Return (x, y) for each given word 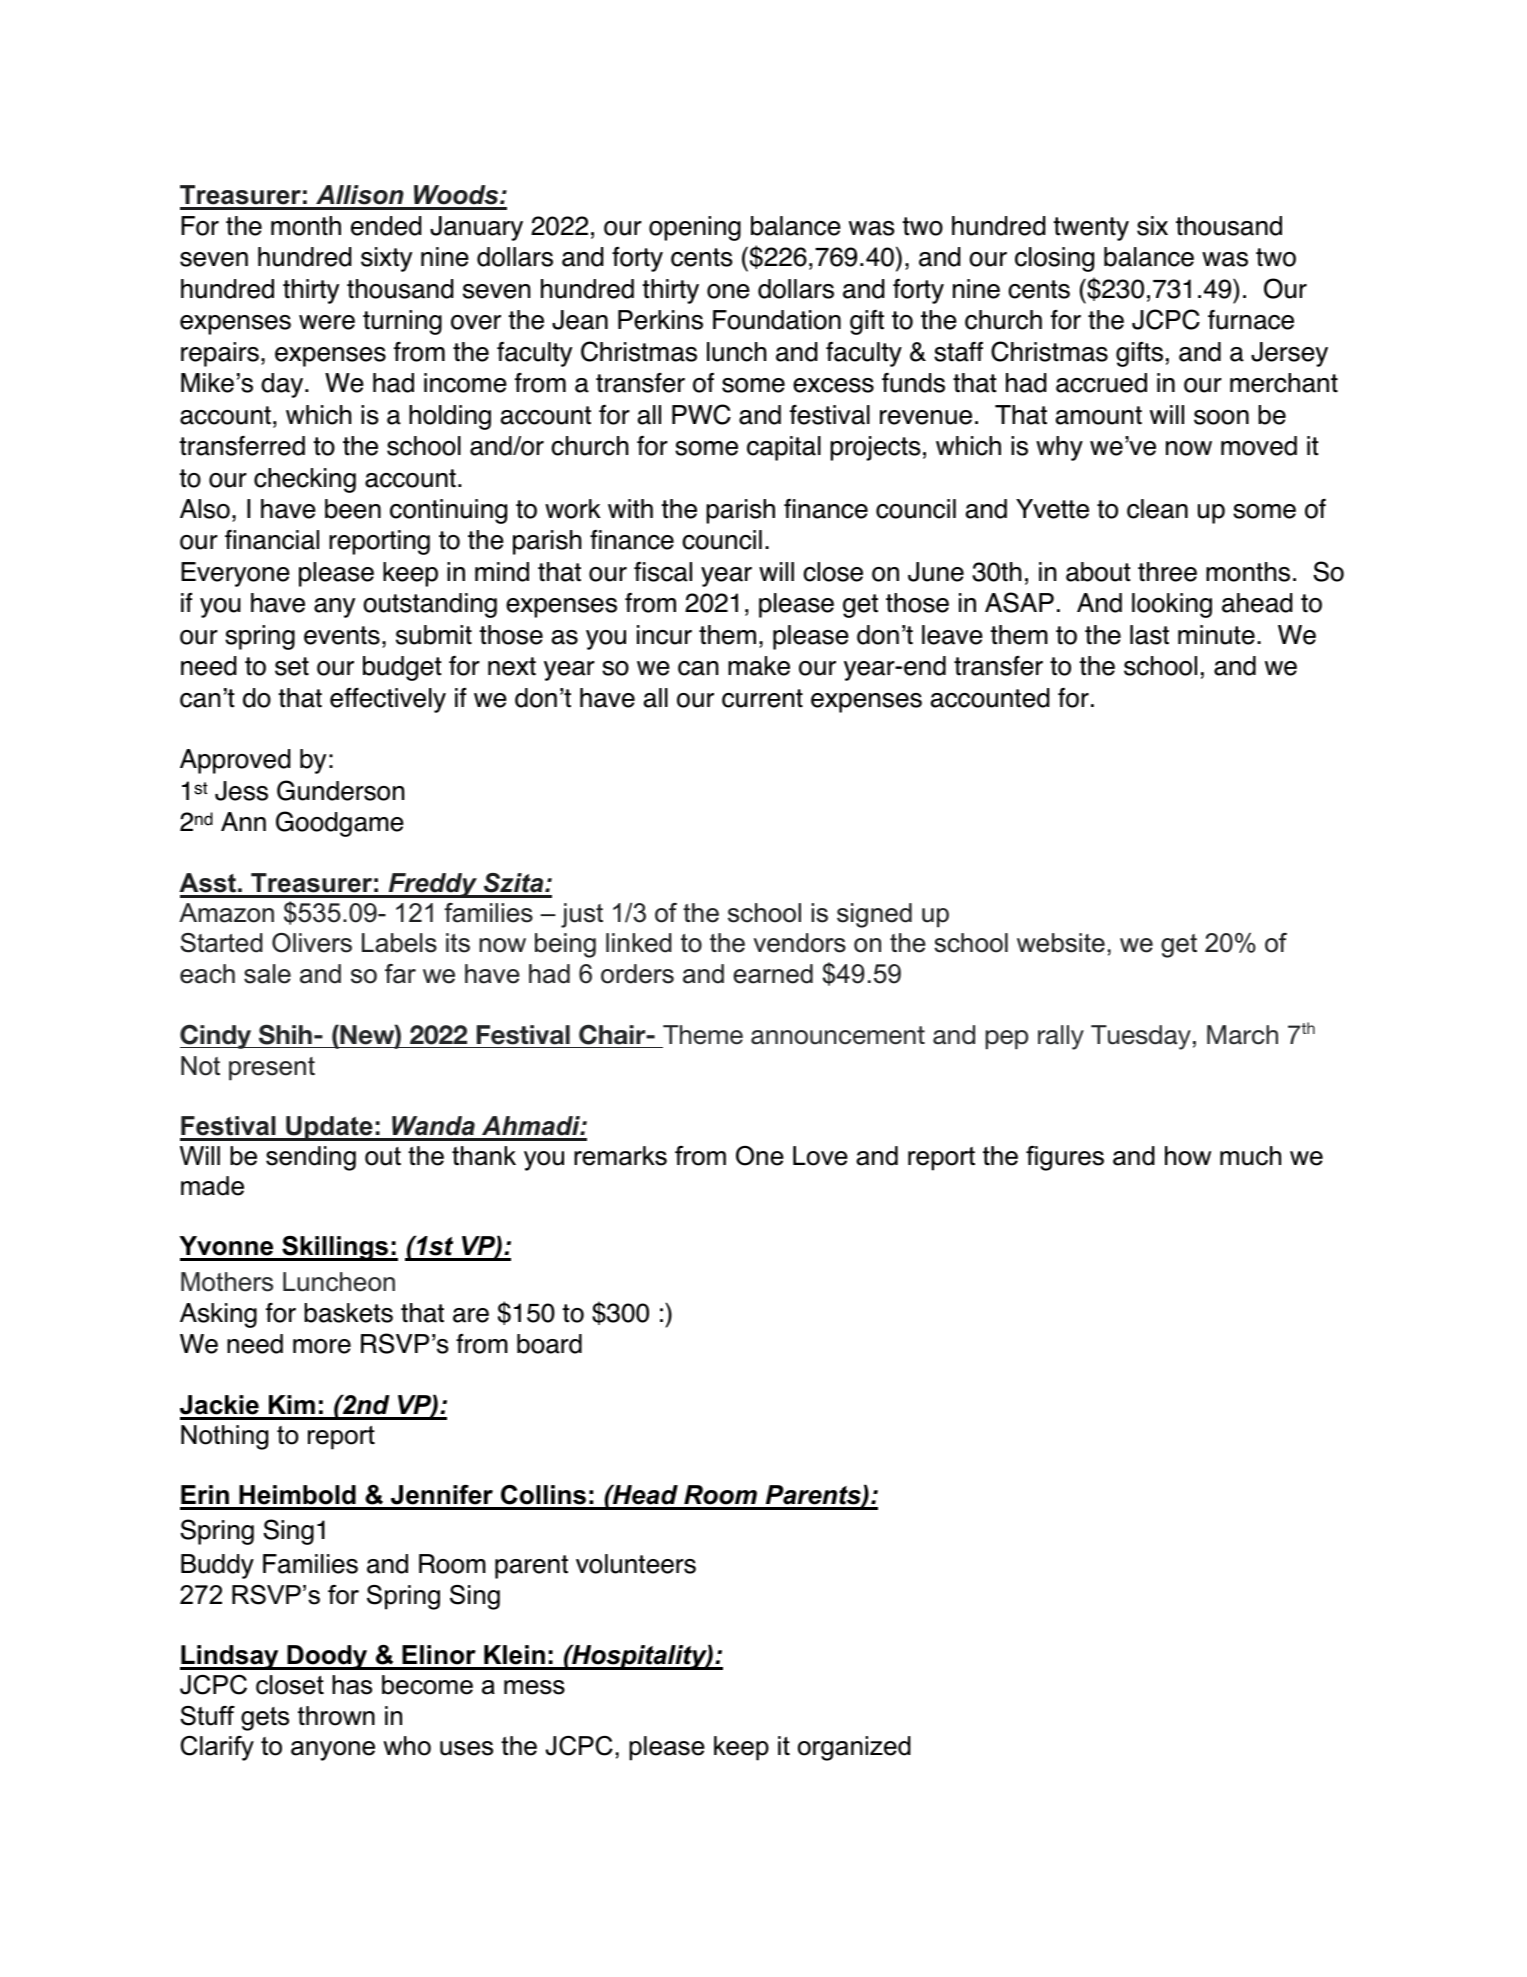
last (1149, 635)
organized (854, 1748)
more (322, 1346)
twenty (1091, 229)
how (1188, 1156)
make (759, 666)
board (549, 1344)
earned (773, 974)
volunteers (636, 1564)
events (342, 635)
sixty (386, 259)
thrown (336, 1716)
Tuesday (1141, 1037)
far (400, 974)
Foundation (777, 320)
